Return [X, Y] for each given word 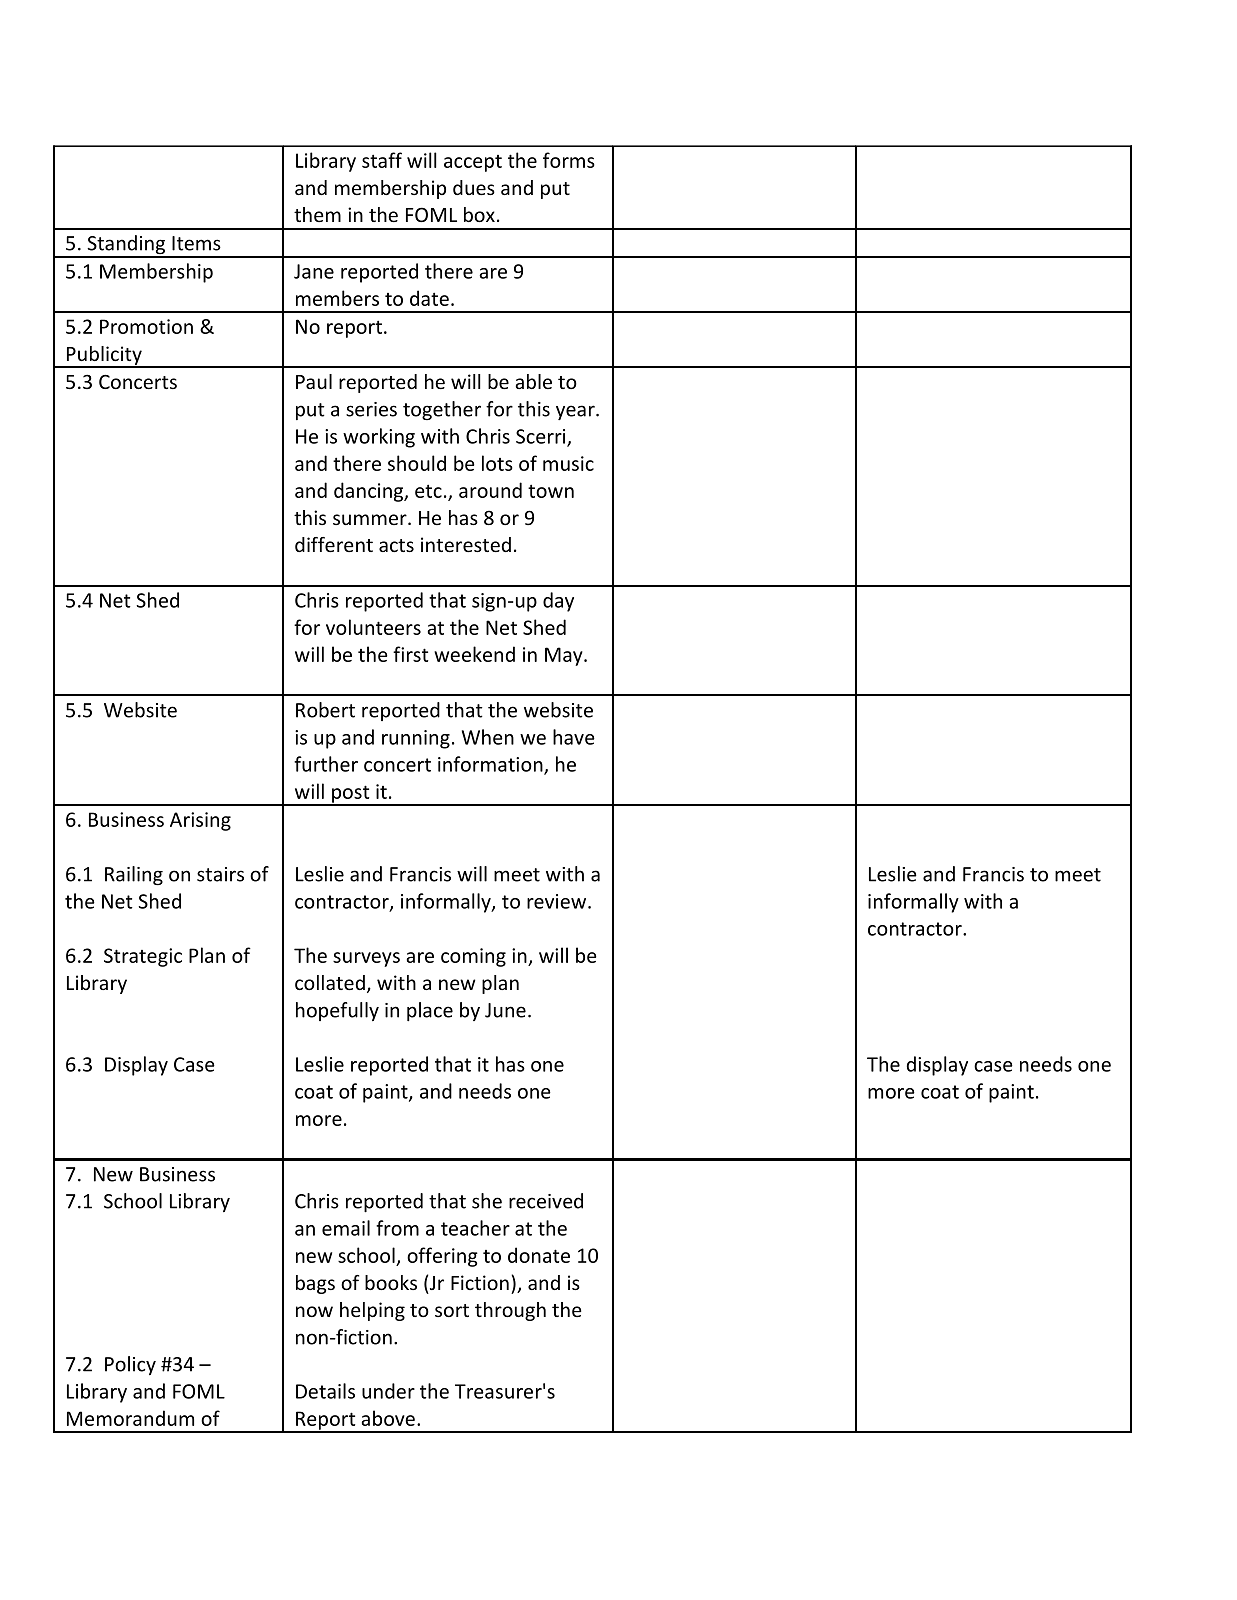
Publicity [104, 356]
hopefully [337, 1011]
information [491, 765]
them [317, 214]
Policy [130, 1365]
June [505, 1010]
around [490, 490]
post [351, 795]
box [479, 214]
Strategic [143, 957]
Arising [200, 821]
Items [196, 243]
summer [371, 519]
